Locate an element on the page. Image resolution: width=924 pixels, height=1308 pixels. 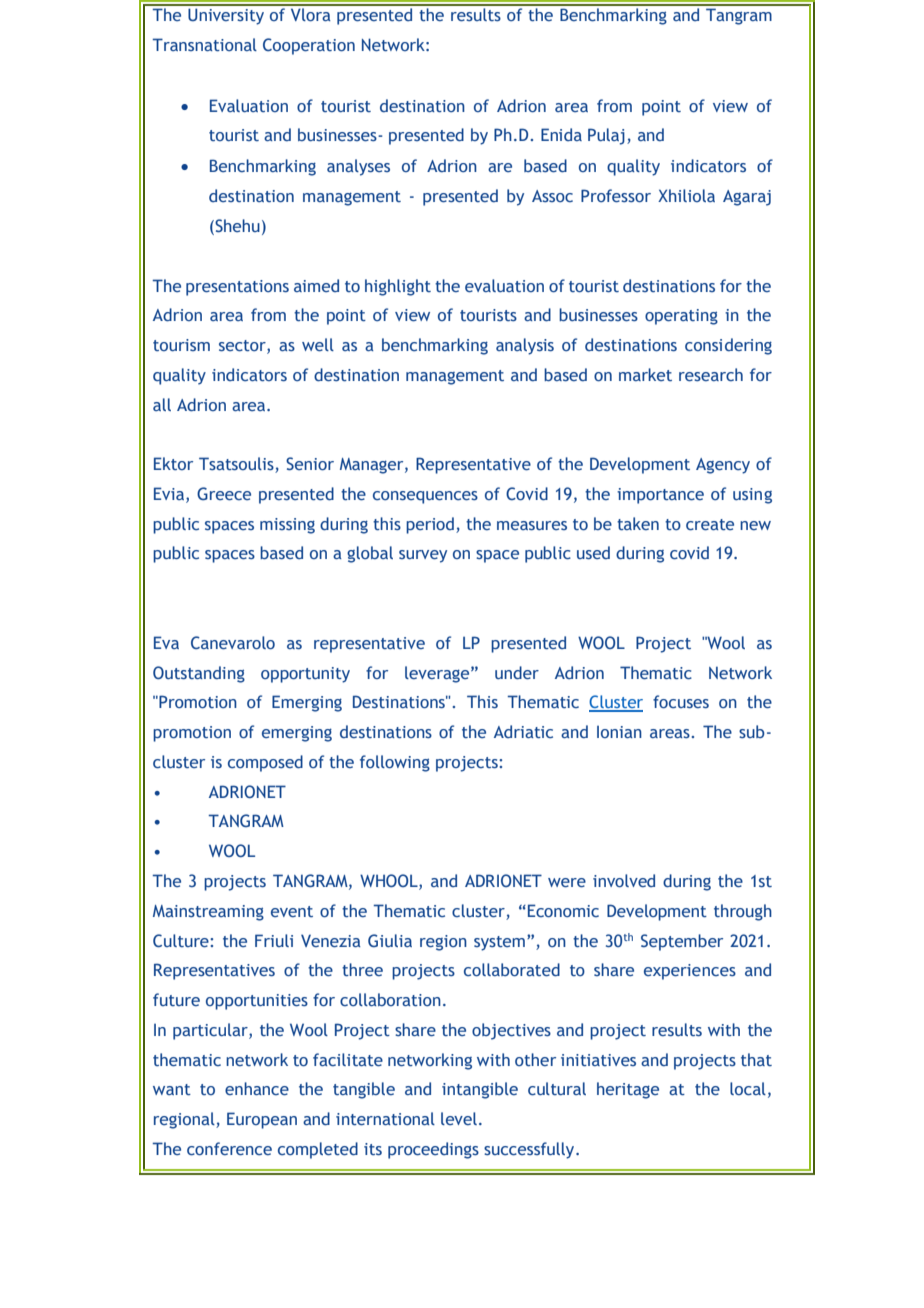
Transnational is located at coordinates (204, 44).
